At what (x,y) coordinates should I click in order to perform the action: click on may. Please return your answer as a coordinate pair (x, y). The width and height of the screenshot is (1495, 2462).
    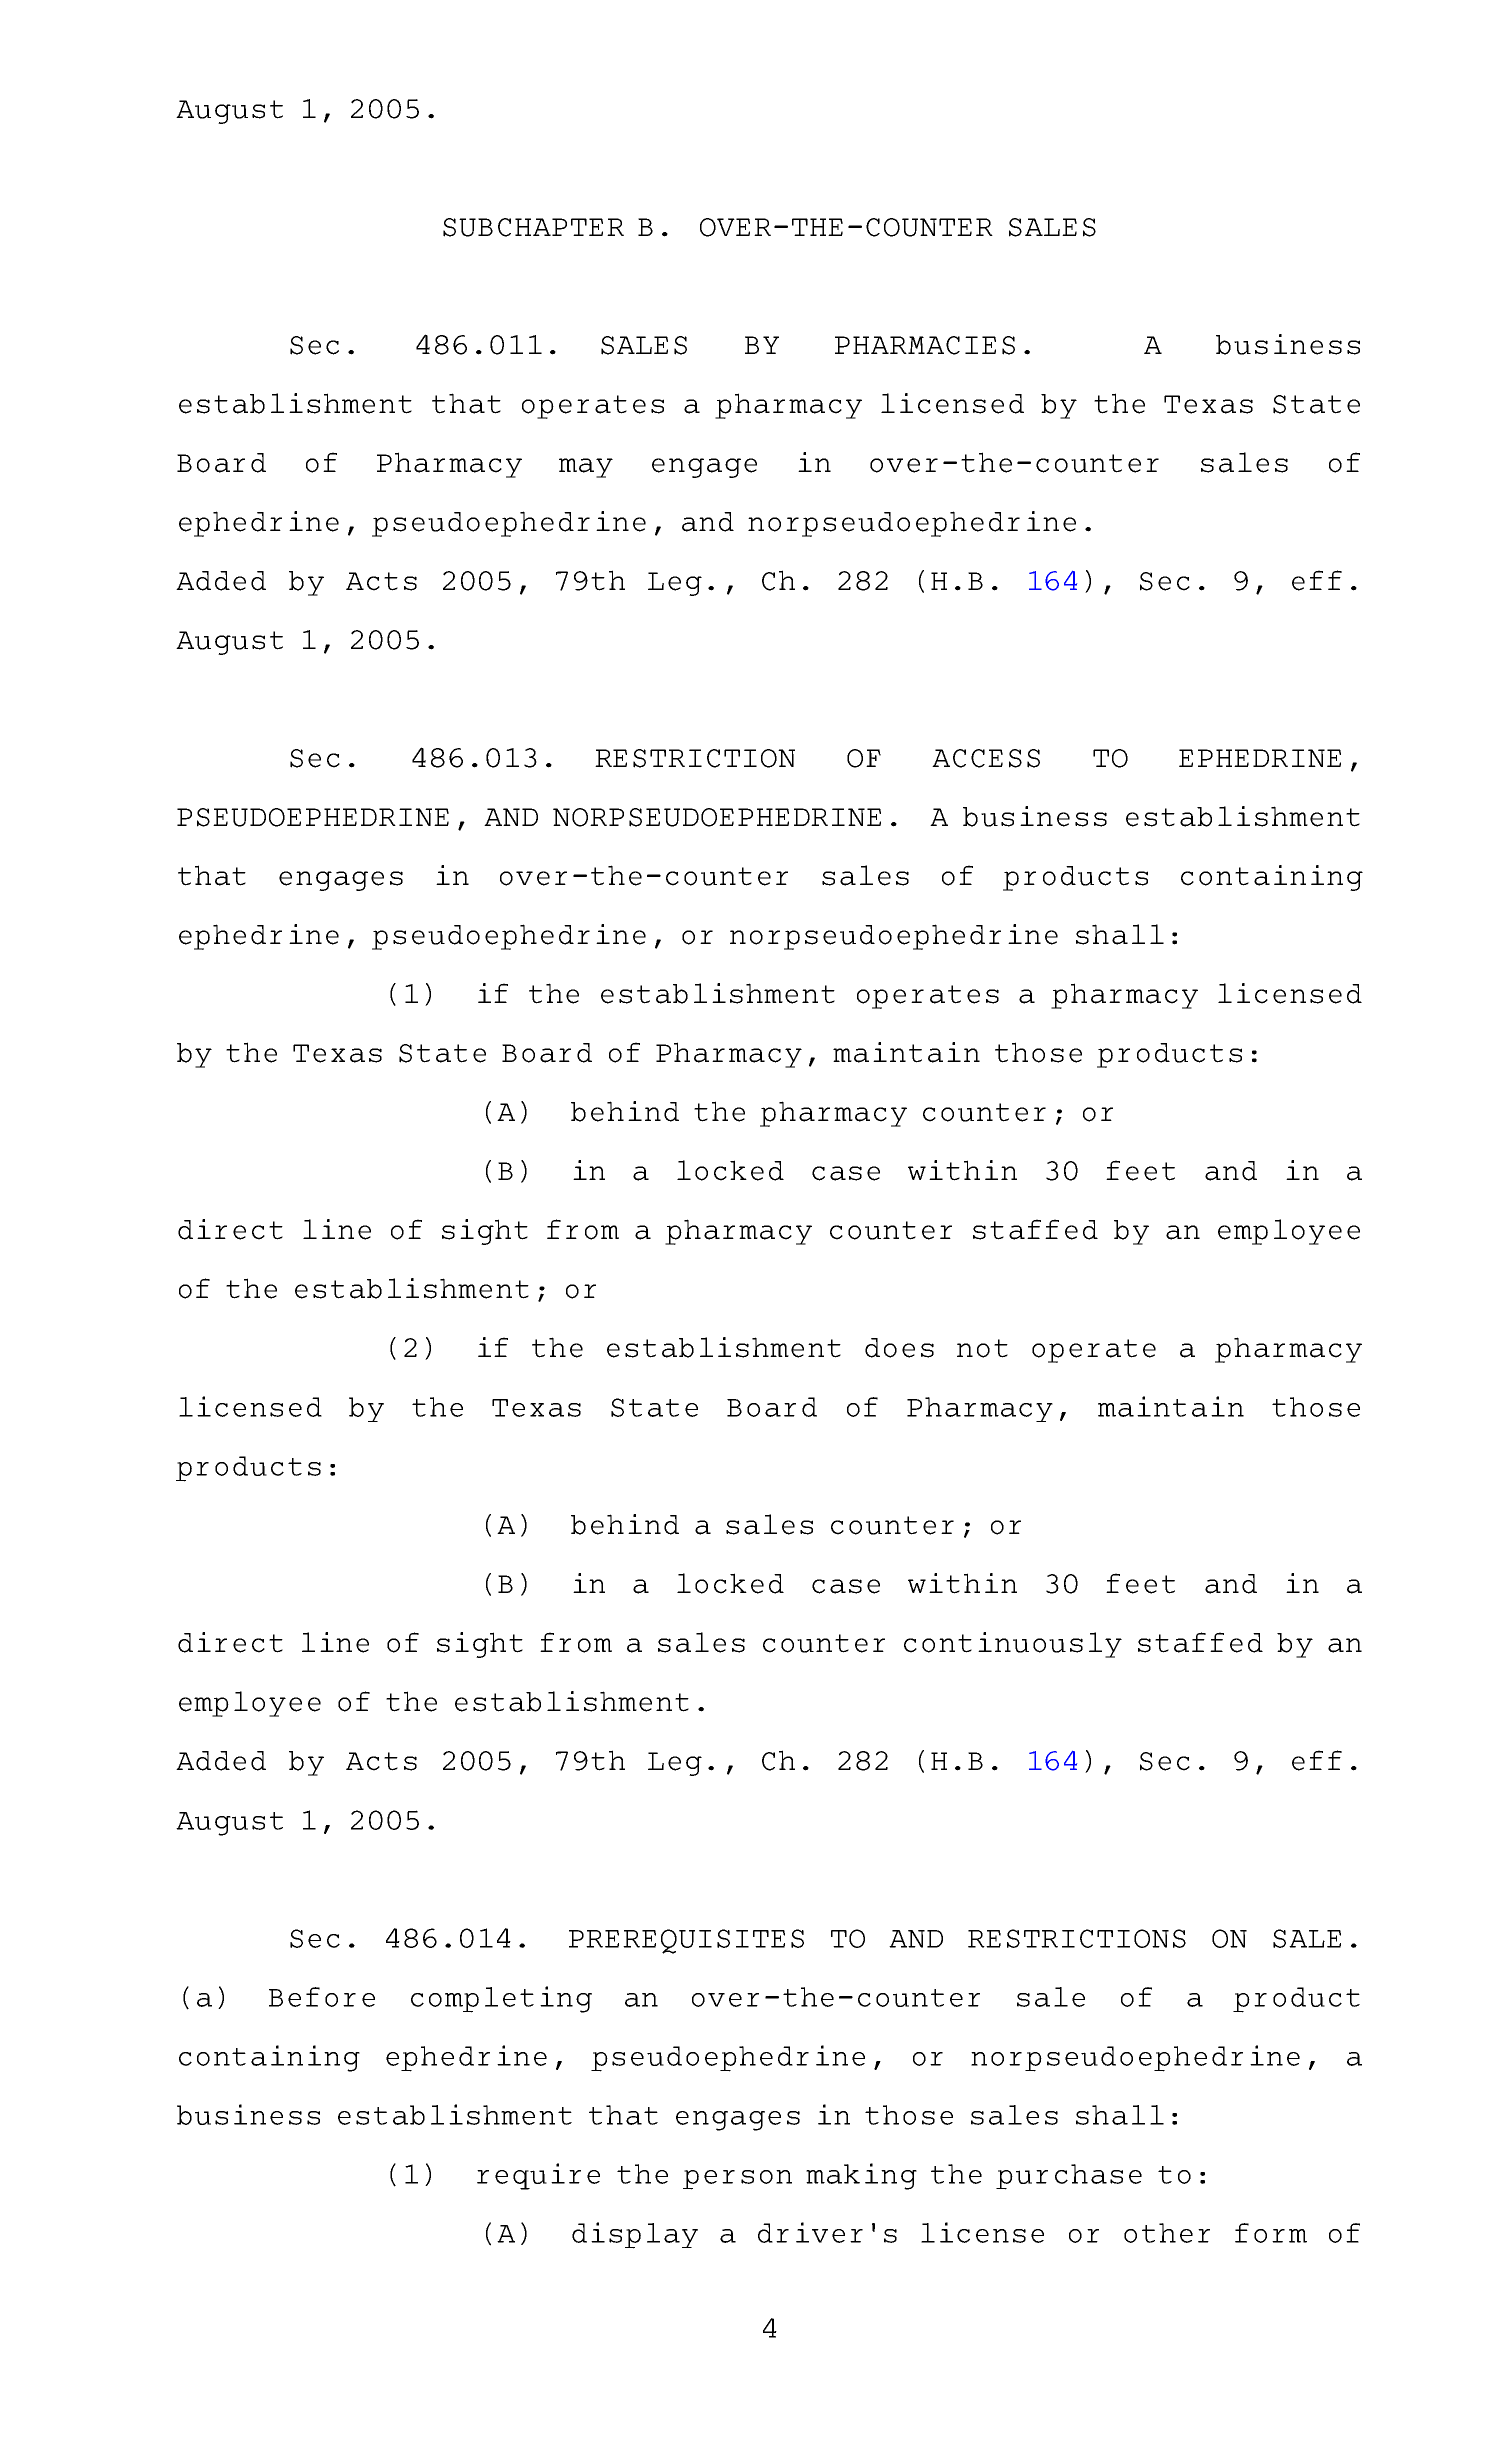
    Looking at the image, I should click on (586, 468).
